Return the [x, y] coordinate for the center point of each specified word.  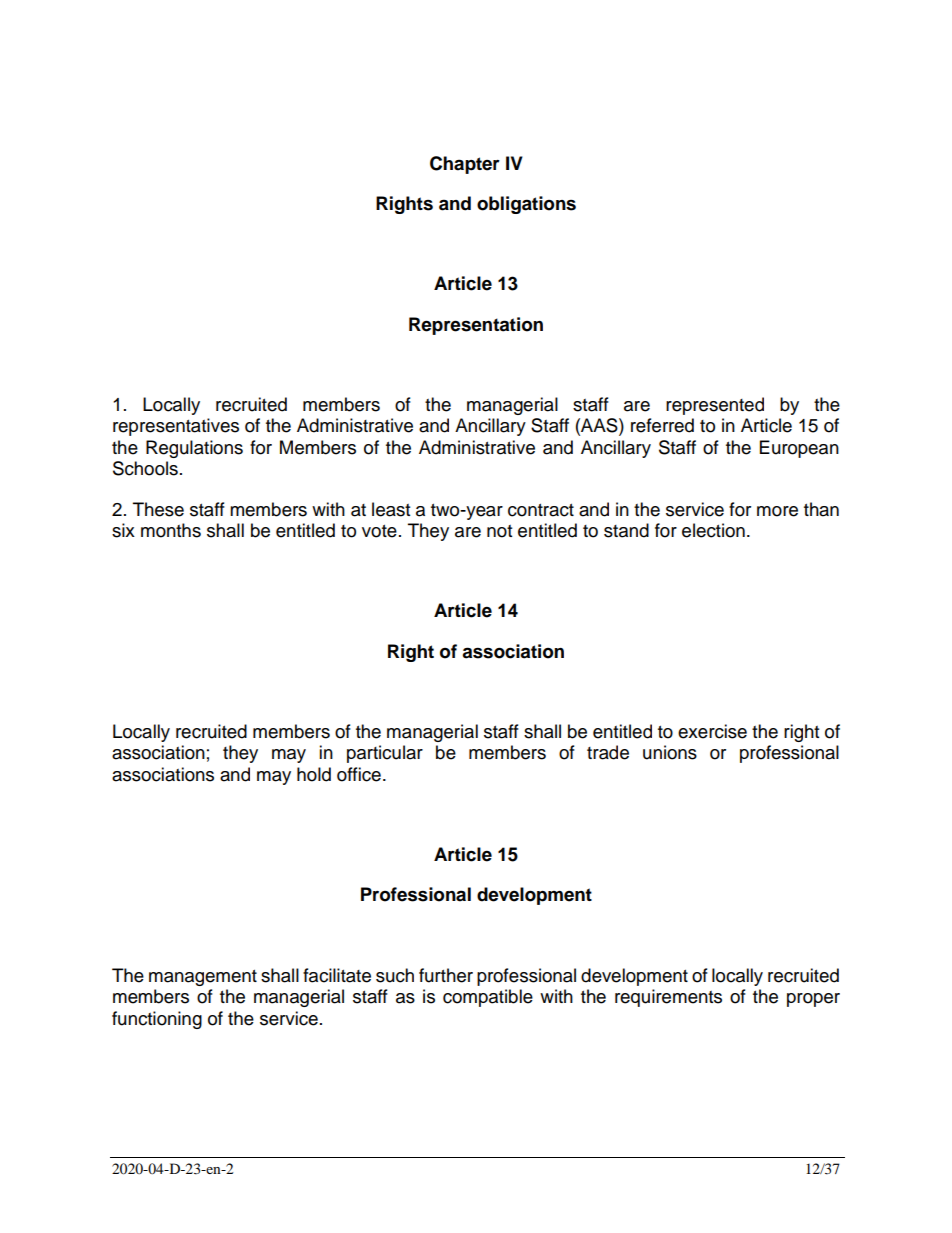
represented [715, 406]
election [713, 530]
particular [385, 754]
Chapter [465, 165]
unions [670, 752]
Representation [476, 326]
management [203, 978]
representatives [176, 427]
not [499, 531]
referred [662, 425]
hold [314, 774]
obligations [526, 205]
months [171, 530]
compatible [488, 998]
